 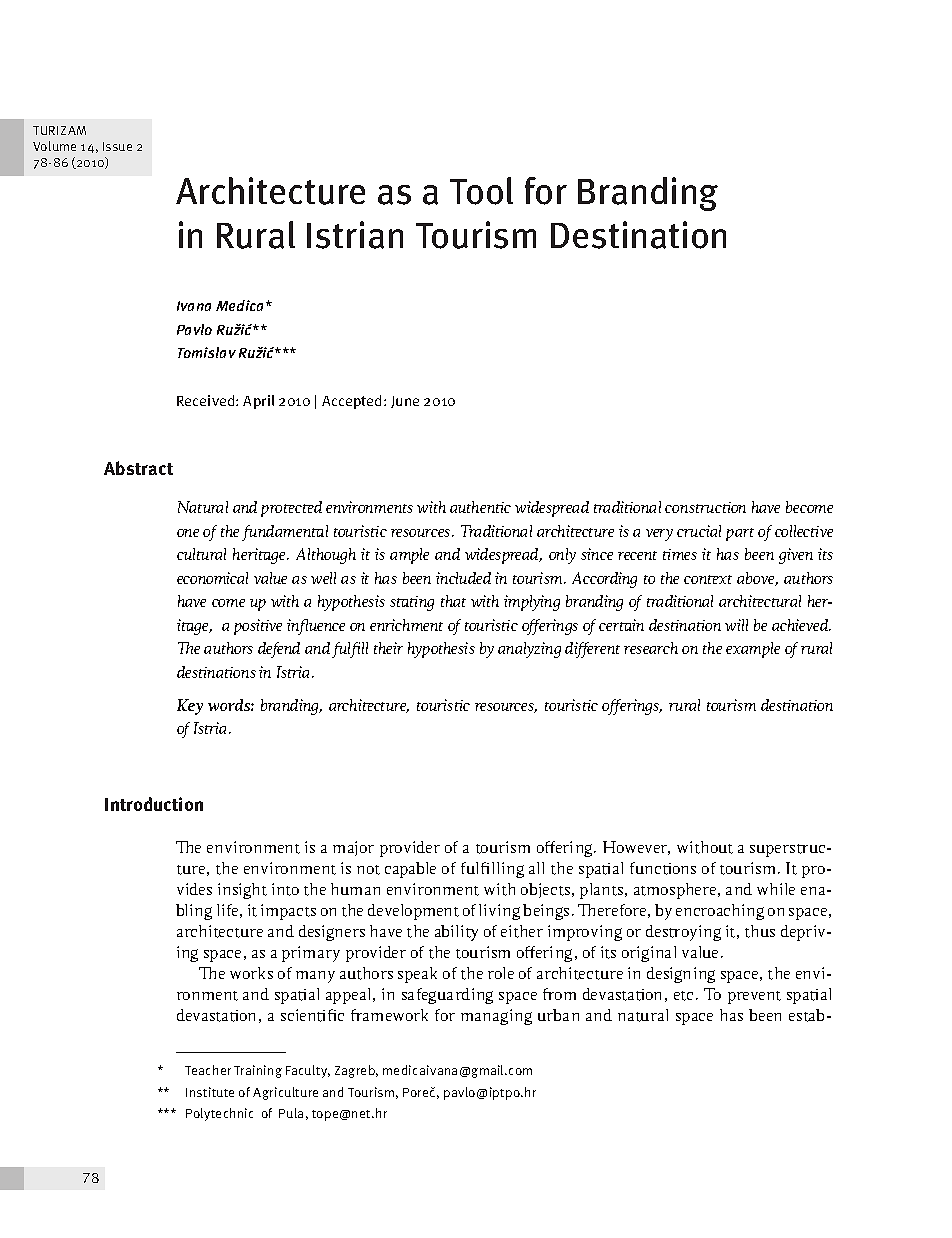 What do you see at coordinates (754, 997) in the screenshot?
I see `prevent` at bounding box center [754, 997].
